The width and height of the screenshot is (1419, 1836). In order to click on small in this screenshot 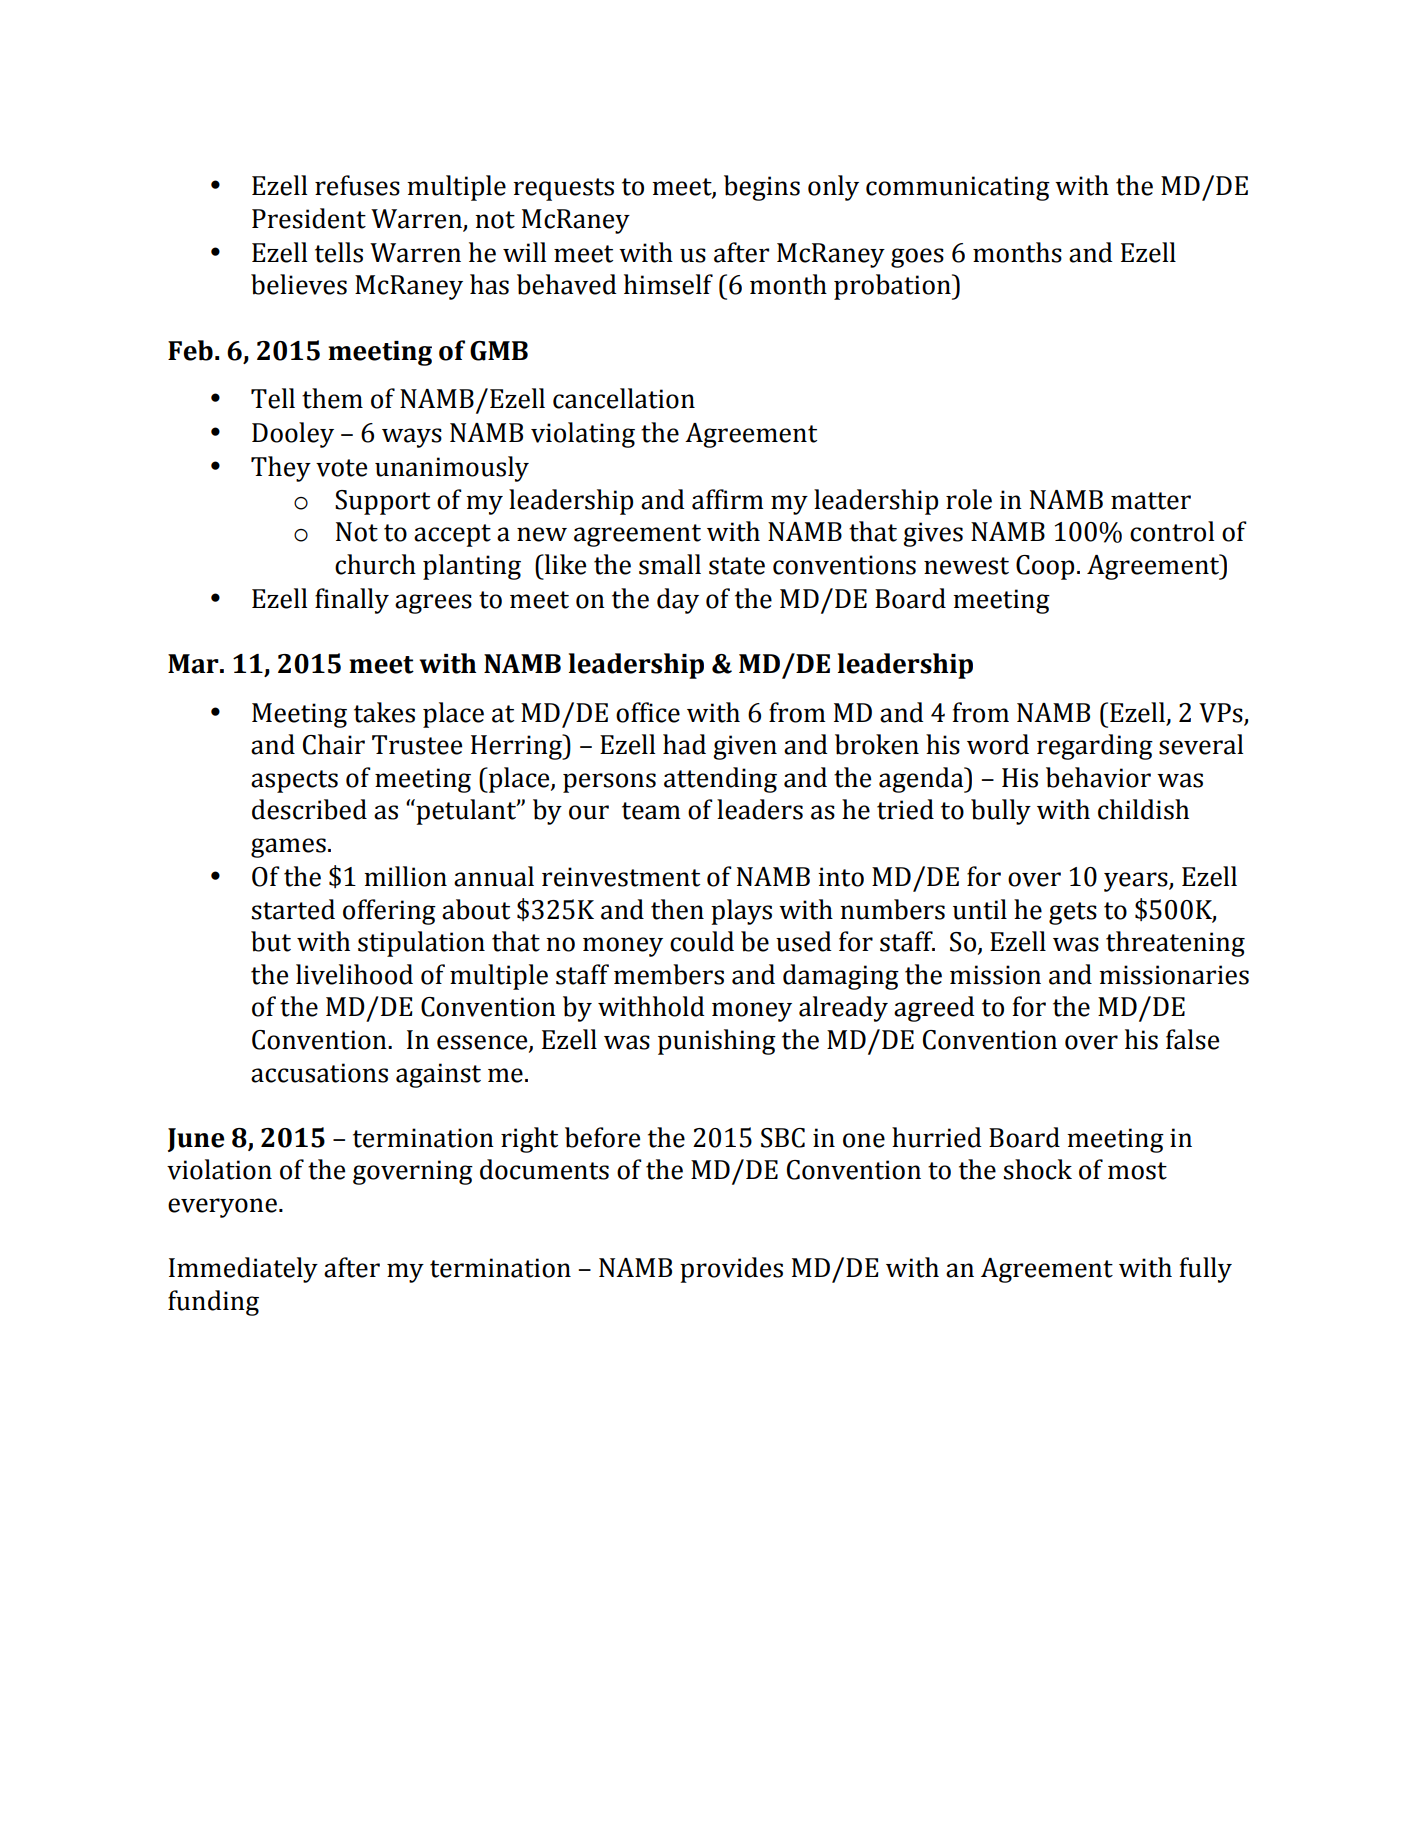, I will do `click(670, 564)`.
